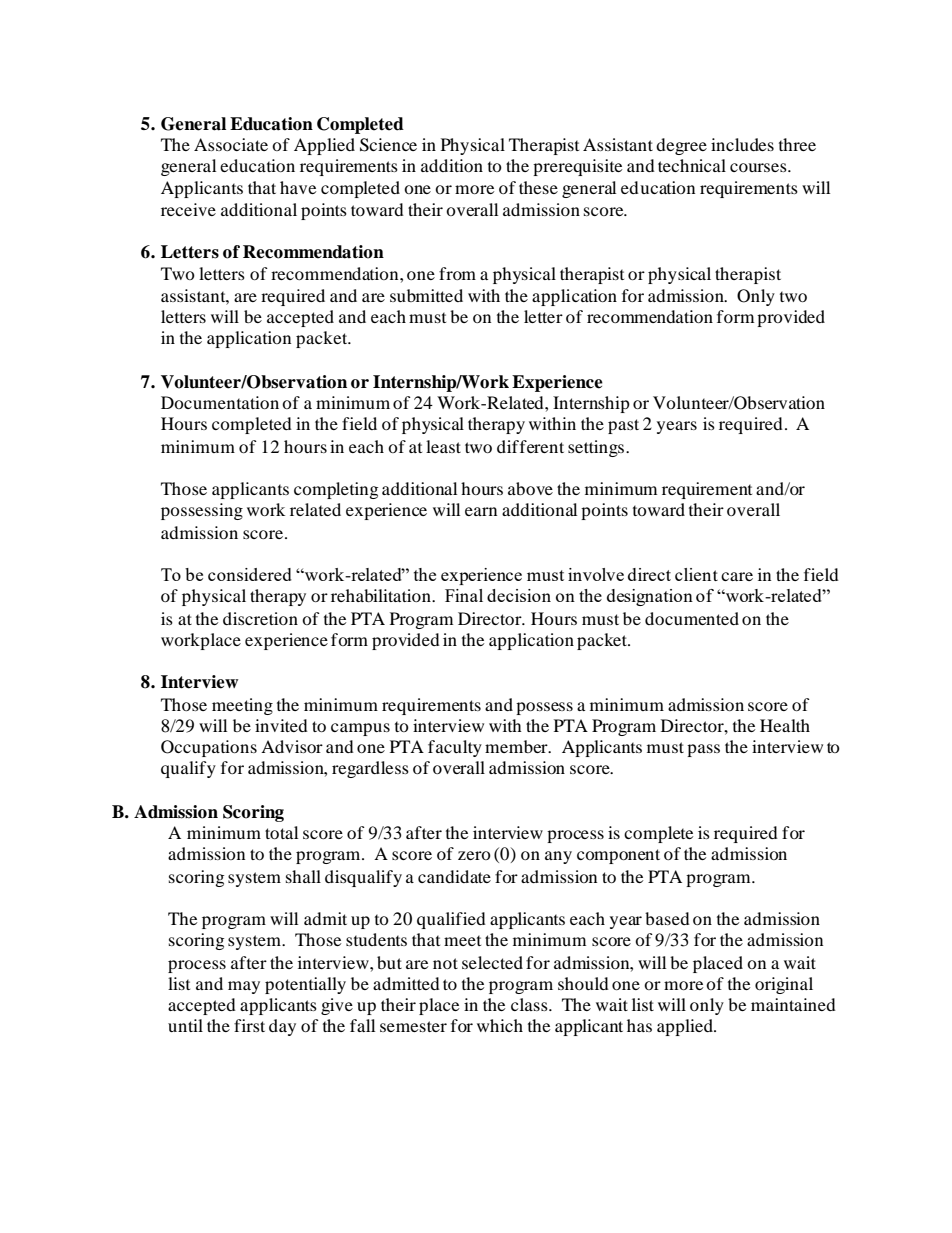  I want to click on Final, so click(464, 595).
